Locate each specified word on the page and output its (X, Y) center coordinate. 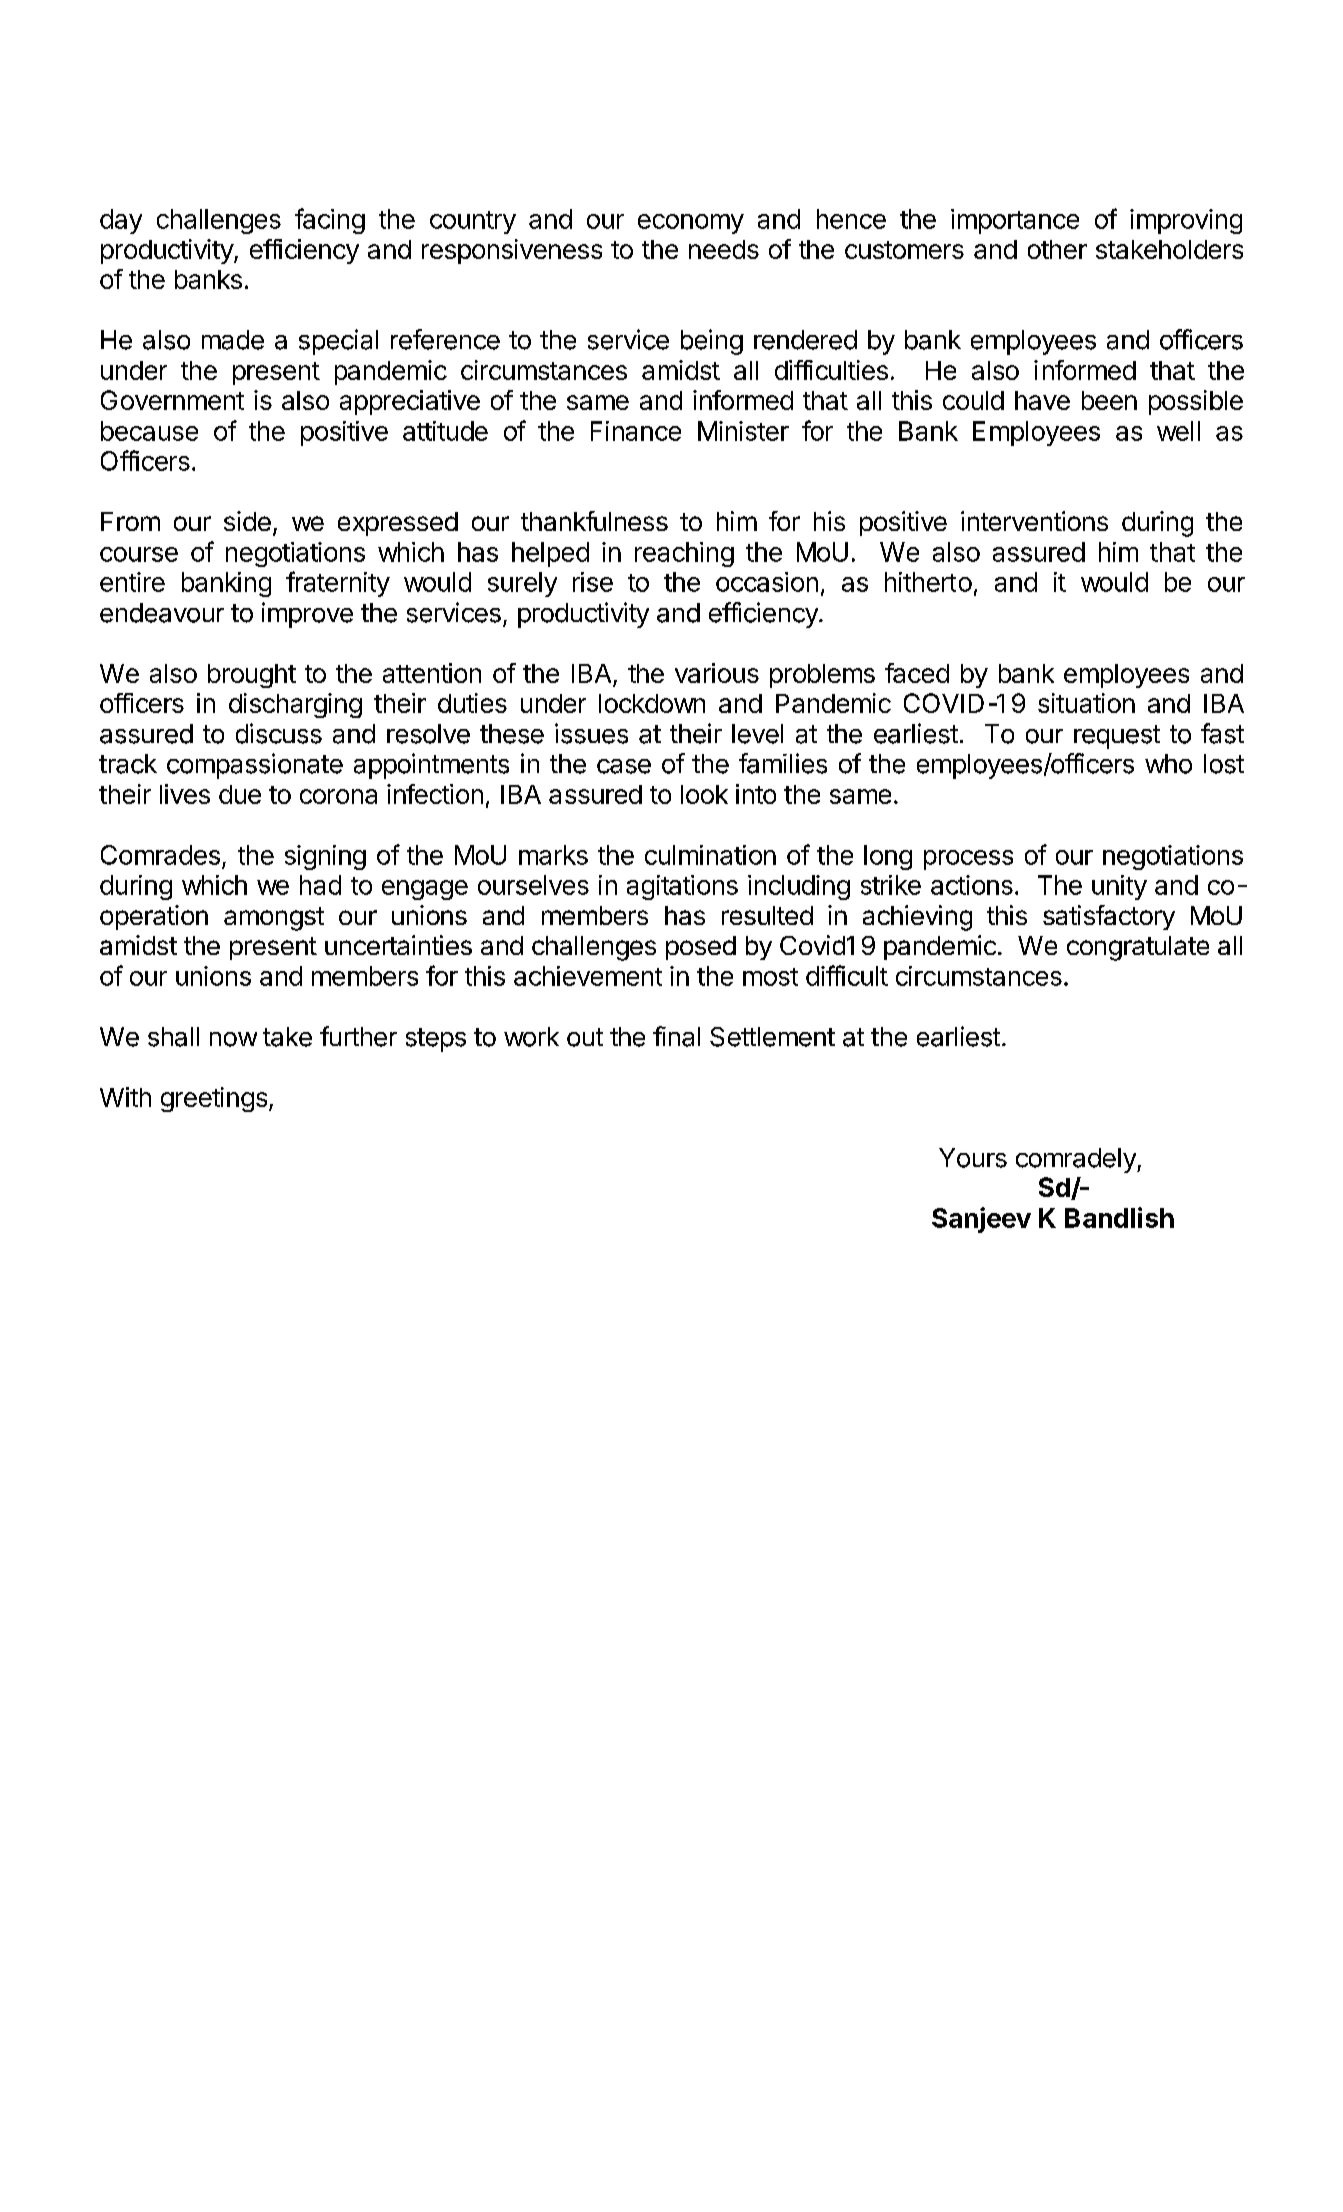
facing (330, 221)
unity (1119, 887)
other (1057, 249)
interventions (1034, 521)
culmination (710, 855)
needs (724, 249)
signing (325, 857)
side (247, 521)
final (676, 1036)
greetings (214, 1099)
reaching (684, 554)
